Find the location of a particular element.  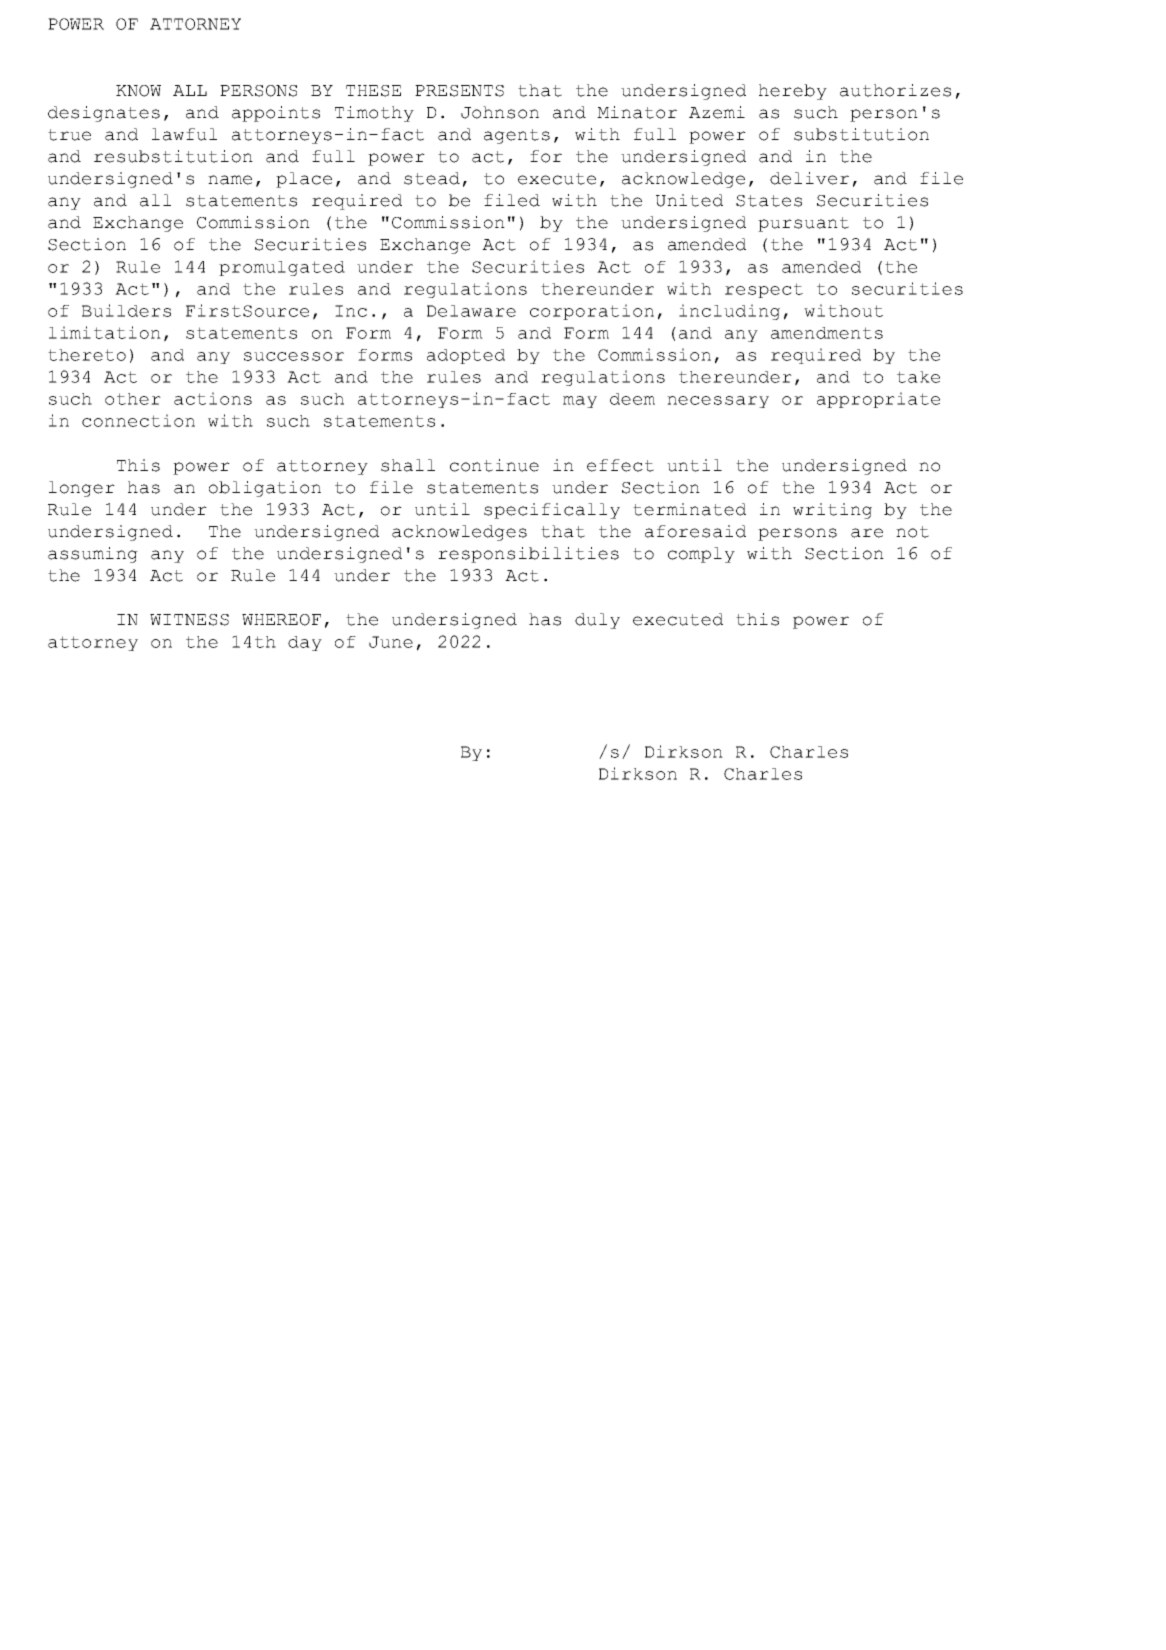

comply is located at coordinates (701, 555).
